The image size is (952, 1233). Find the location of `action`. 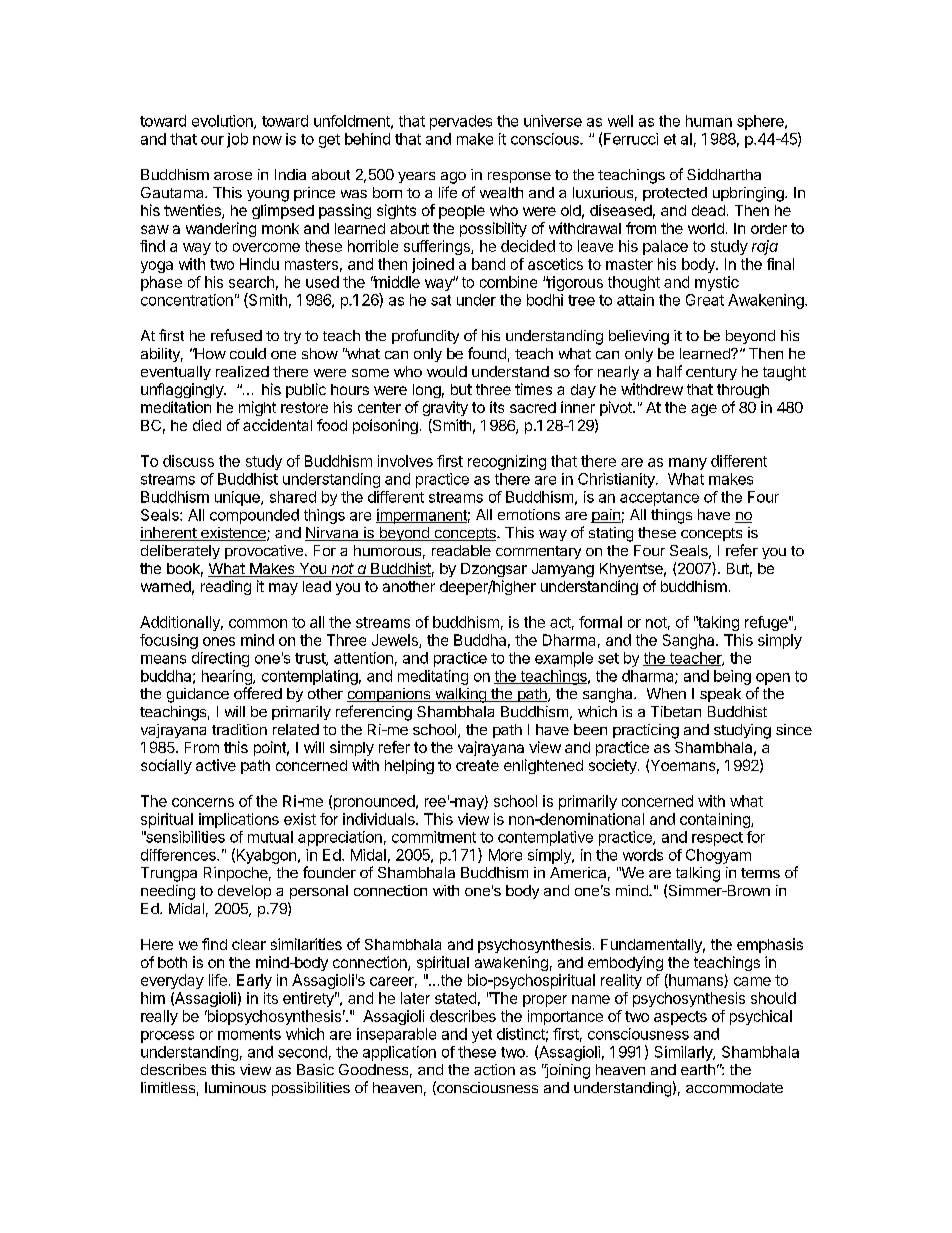

action is located at coordinates (494, 1069).
